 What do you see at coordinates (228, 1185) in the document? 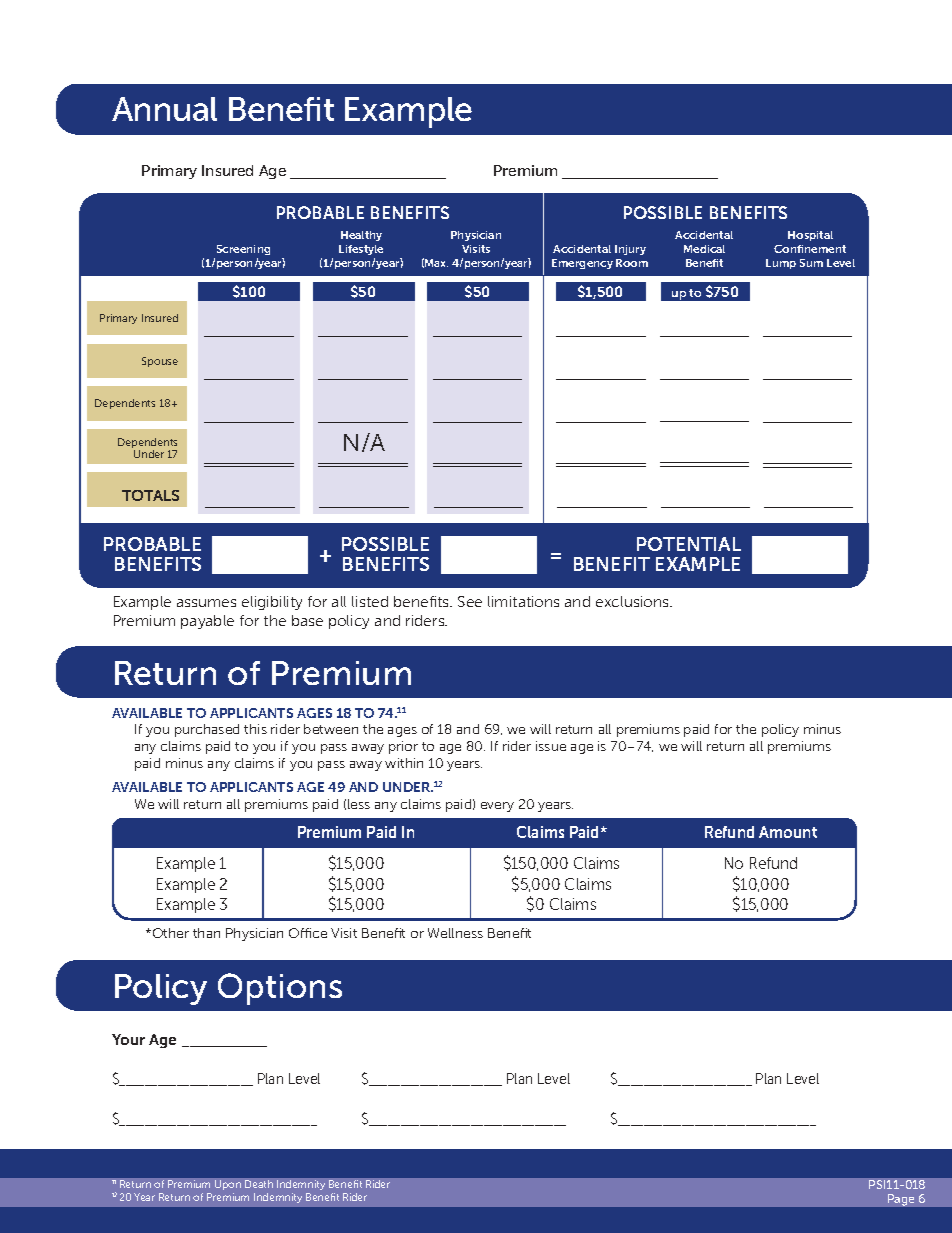
I see `Upon` at bounding box center [228, 1185].
